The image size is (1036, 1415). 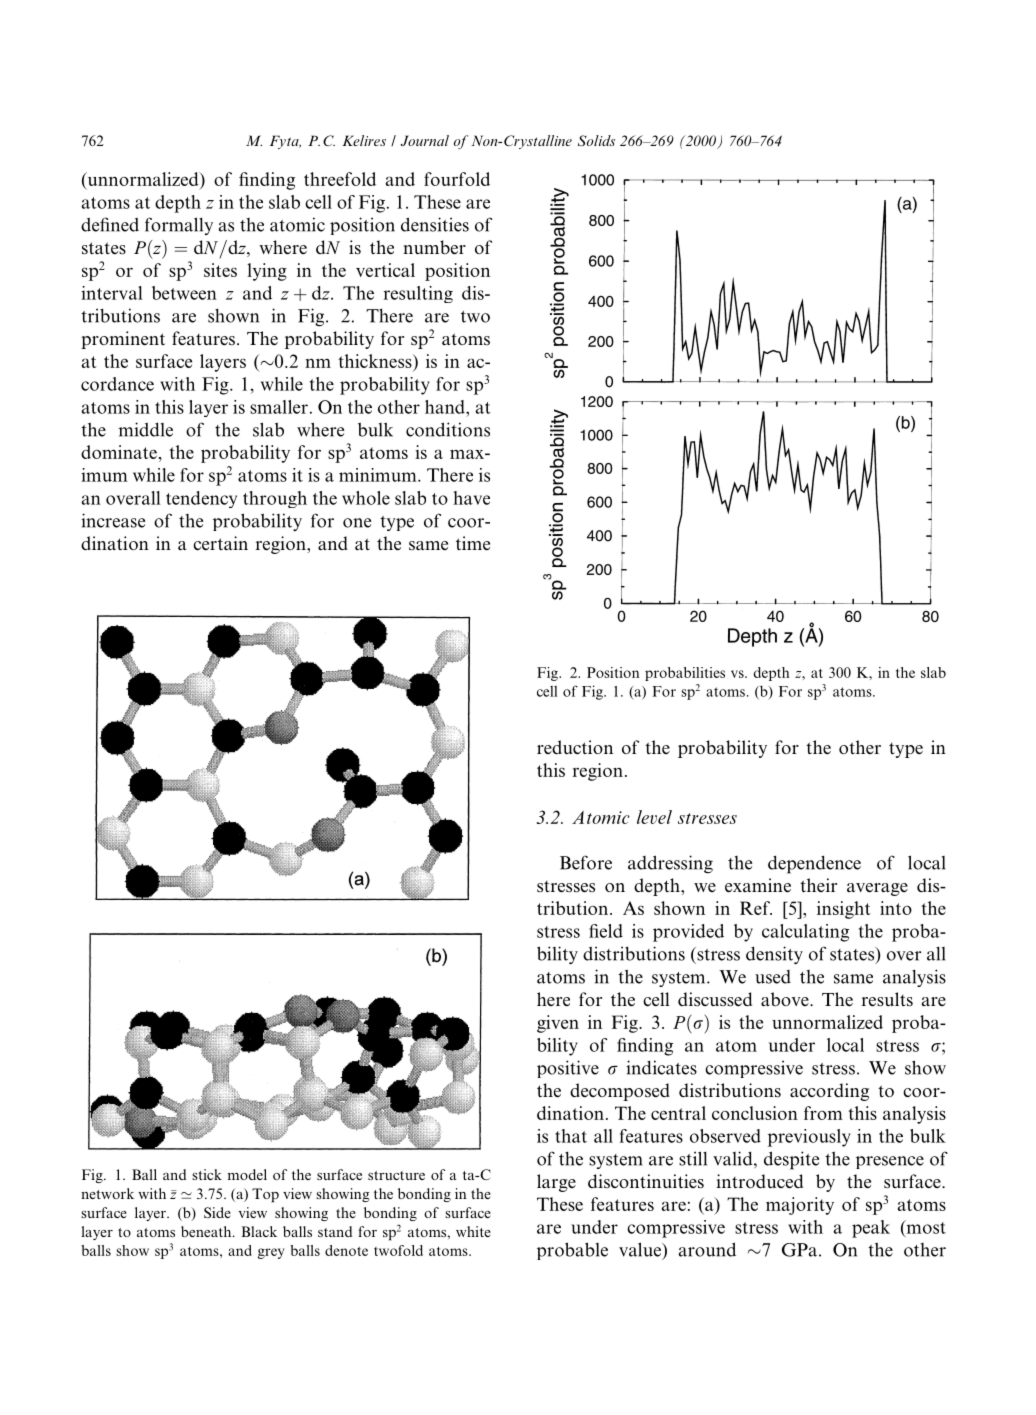 I want to click on Side, so click(x=217, y=1212).
